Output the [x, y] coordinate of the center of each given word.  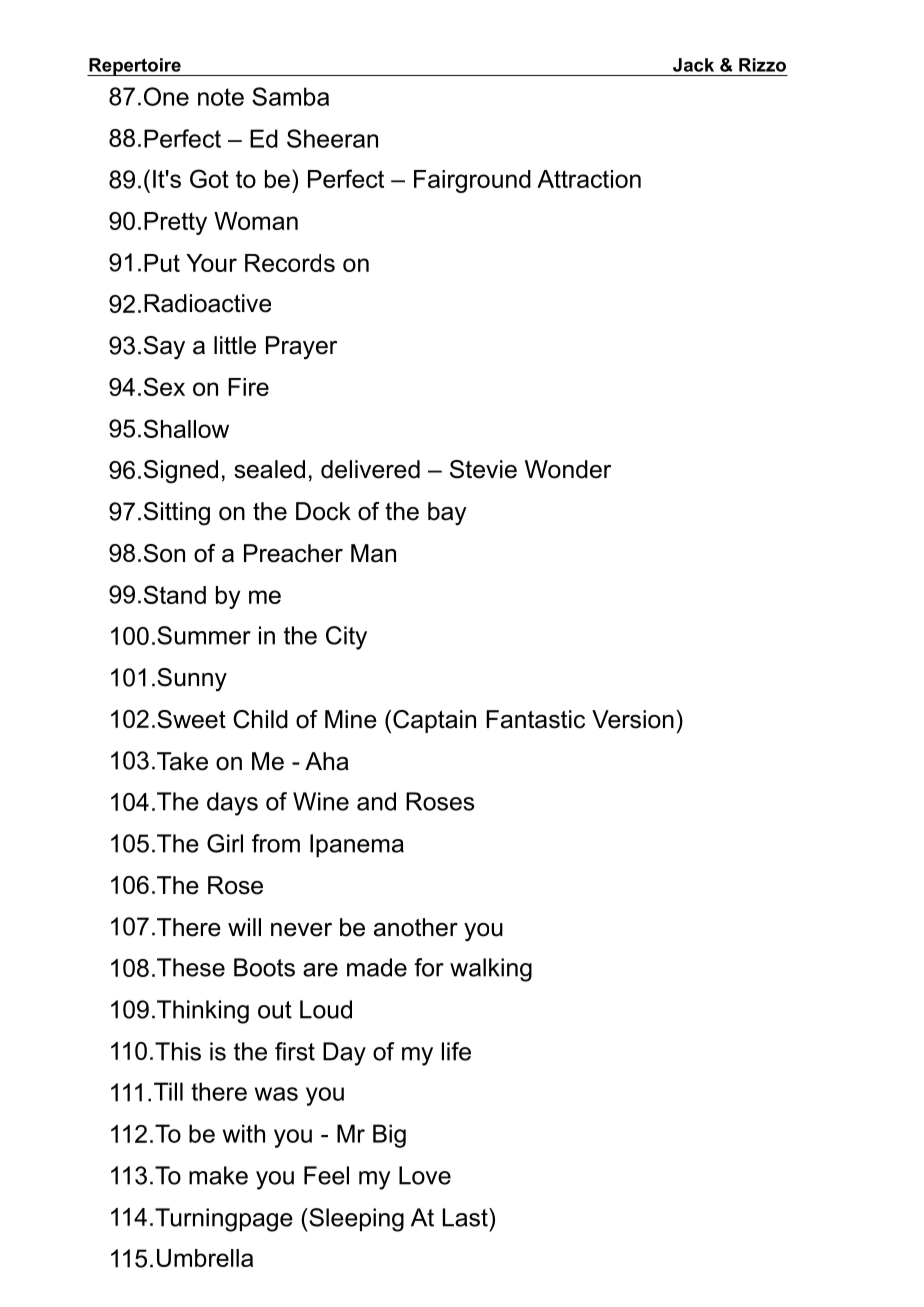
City [346, 638]
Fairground [472, 181]
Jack [693, 65]
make [218, 1175]
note [221, 97]
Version [633, 719]
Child [260, 719]
